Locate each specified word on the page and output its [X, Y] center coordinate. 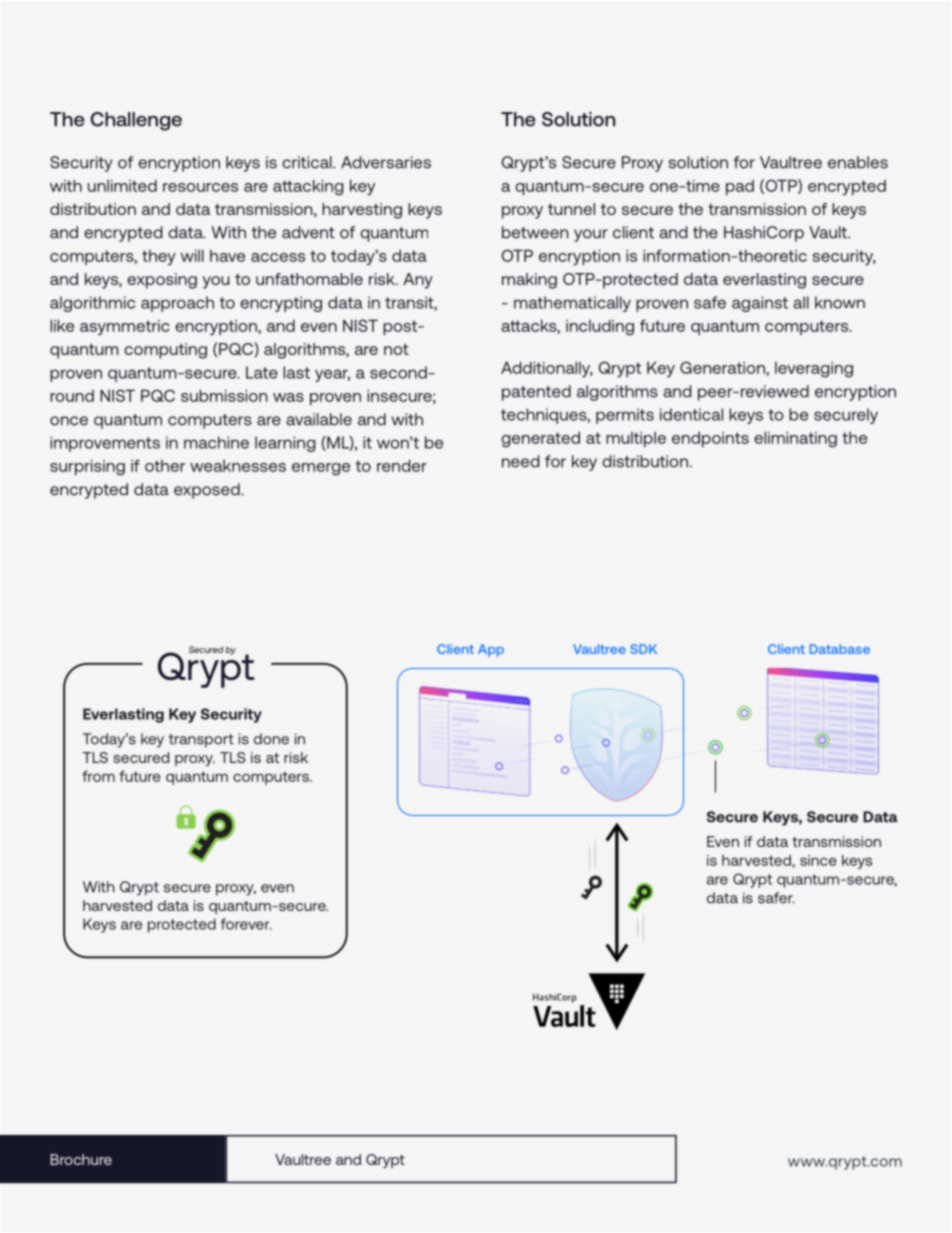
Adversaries [386, 162]
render [402, 465]
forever [246, 924]
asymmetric [125, 327]
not [396, 349]
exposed [208, 491]
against [760, 304]
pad [740, 187]
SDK [643, 649]
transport [201, 741]
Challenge [136, 121]
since [818, 860]
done [271, 739]
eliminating [795, 439]
